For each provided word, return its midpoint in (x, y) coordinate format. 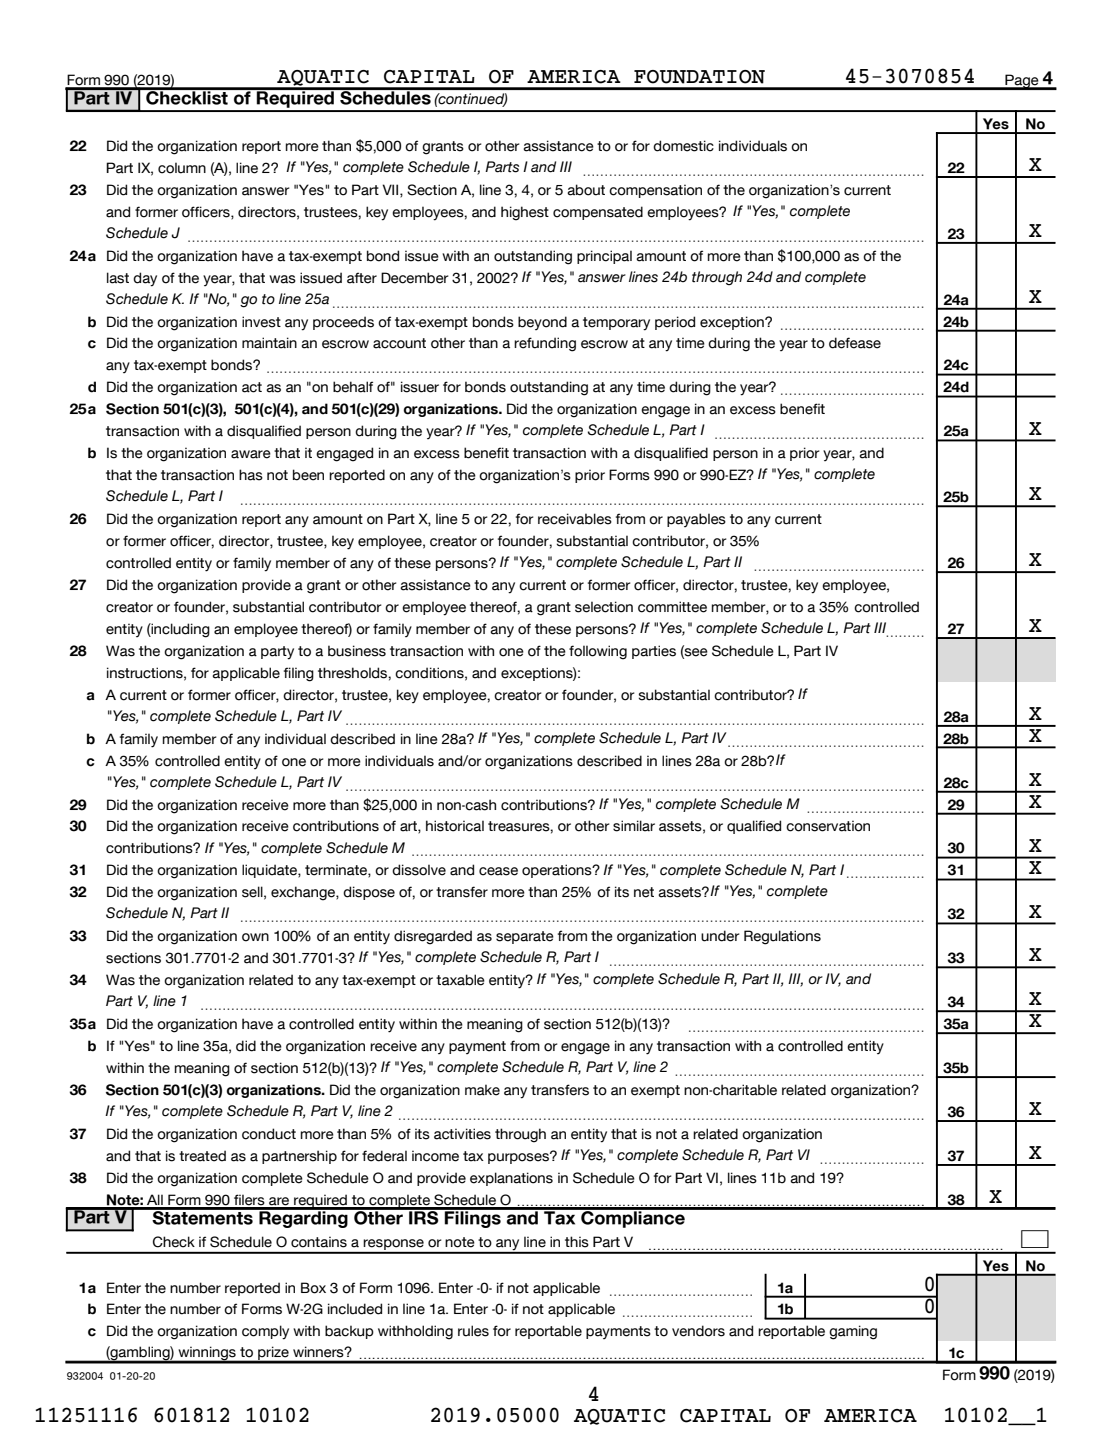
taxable (460, 980)
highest (525, 213)
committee (672, 607)
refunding (545, 344)
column (182, 168)
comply (265, 1332)
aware (251, 454)
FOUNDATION (699, 77)
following (598, 652)
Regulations (782, 937)
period (675, 323)
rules (473, 1331)
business (357, 651)
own (255, 937)
